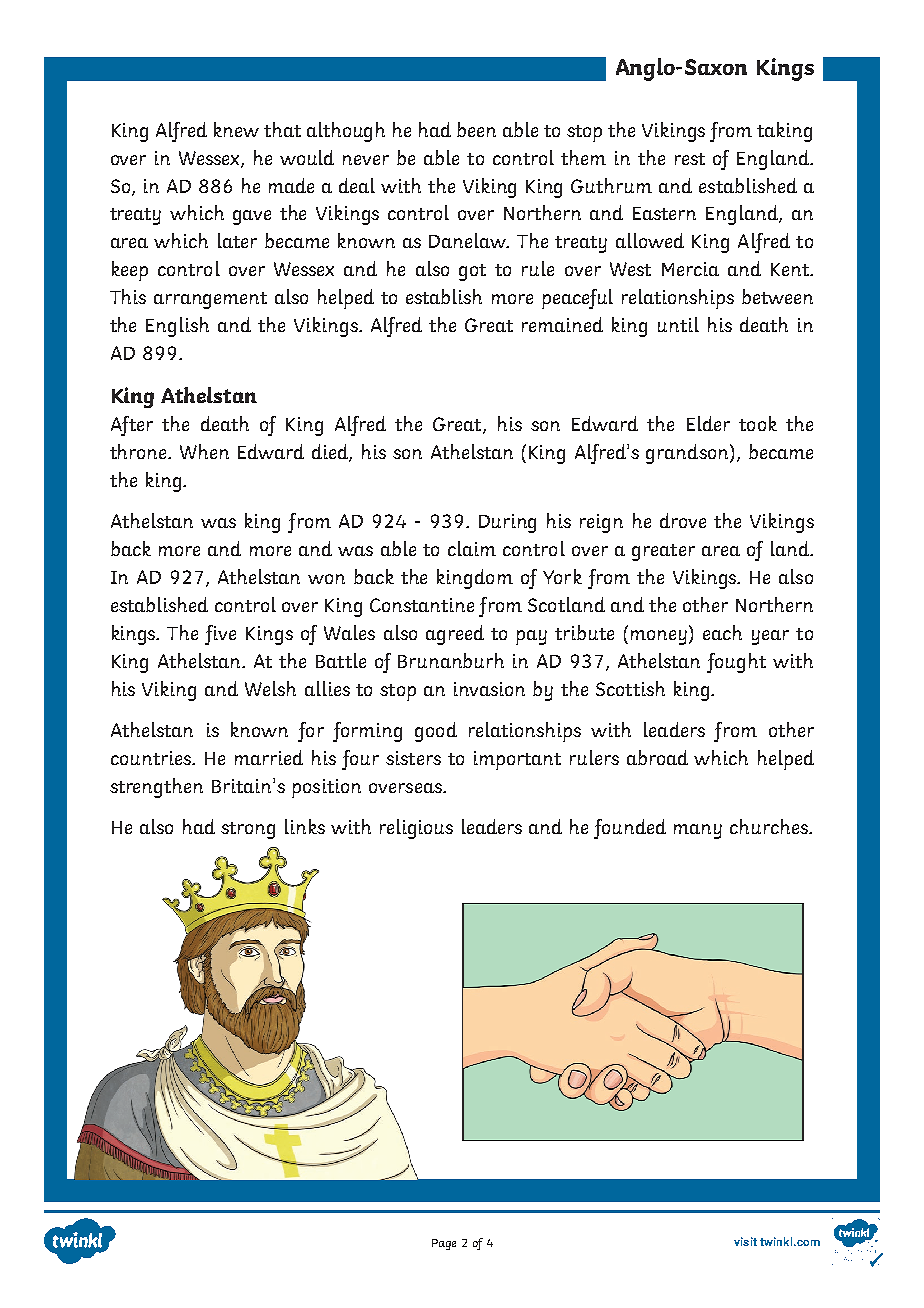  I want to click on rest, so click(690, 159).
